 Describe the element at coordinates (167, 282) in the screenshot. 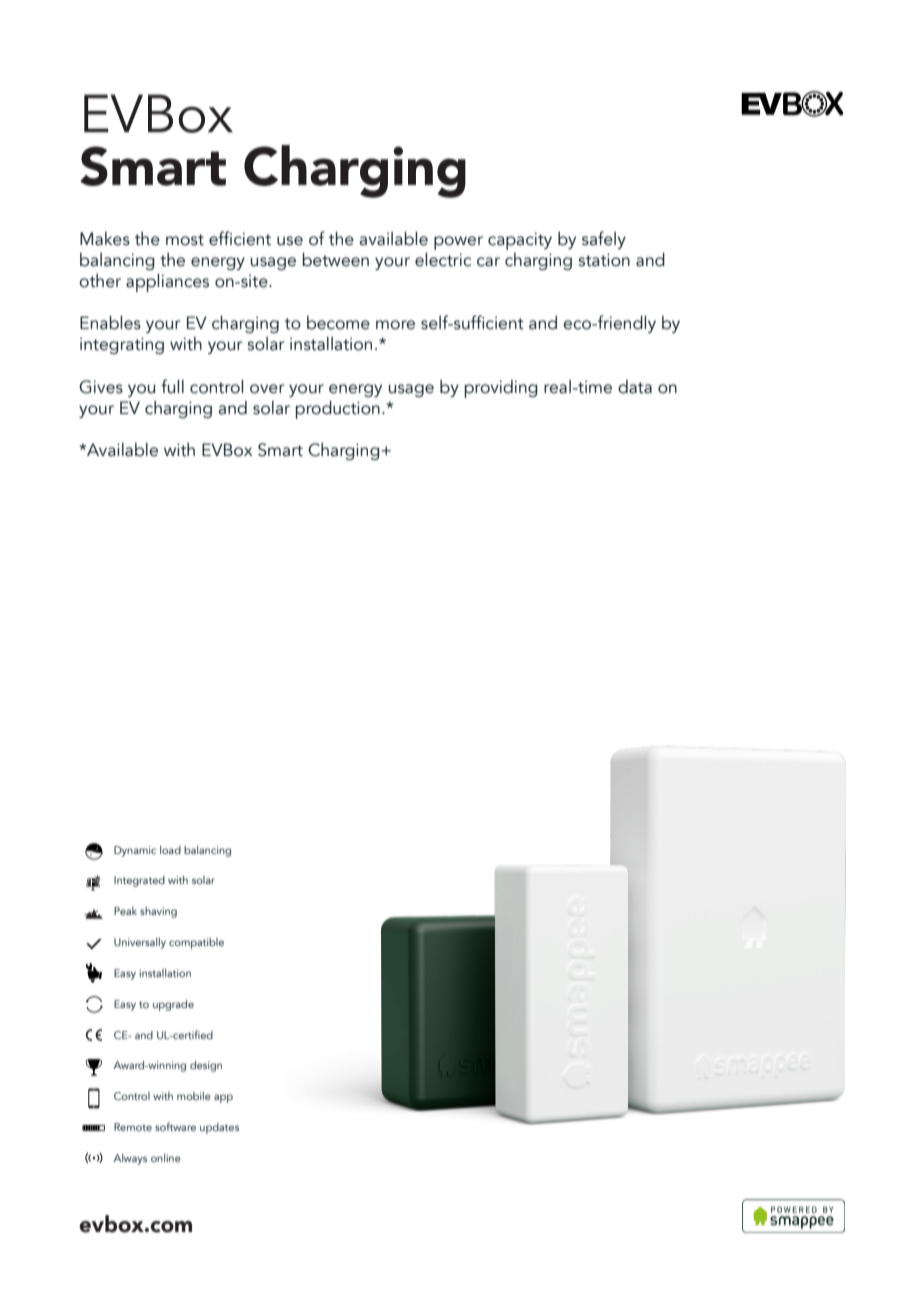

I see `appliances` at that location.
